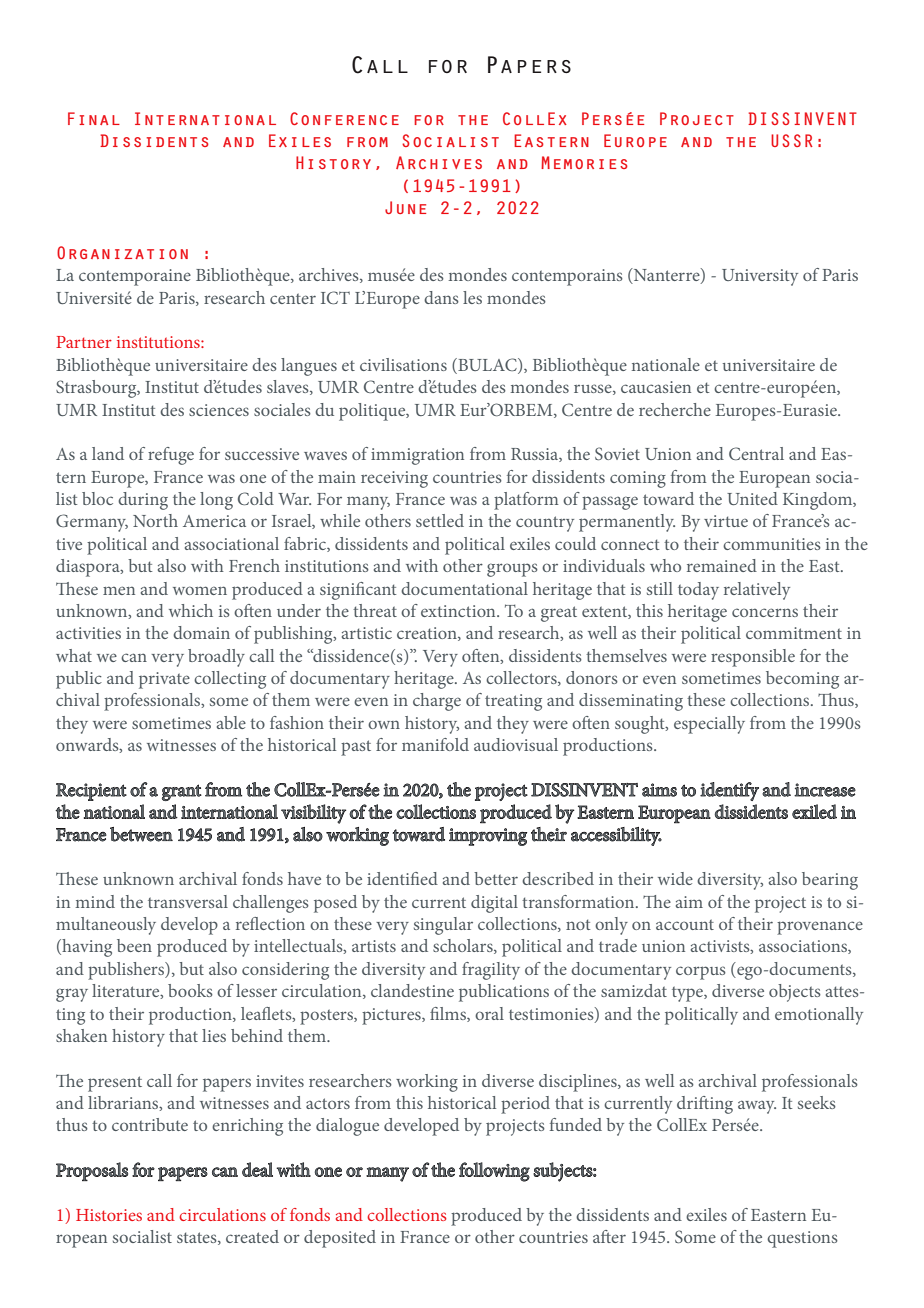 The image size is (924, 1308). I want to click on questions, so click(802, 1239).
